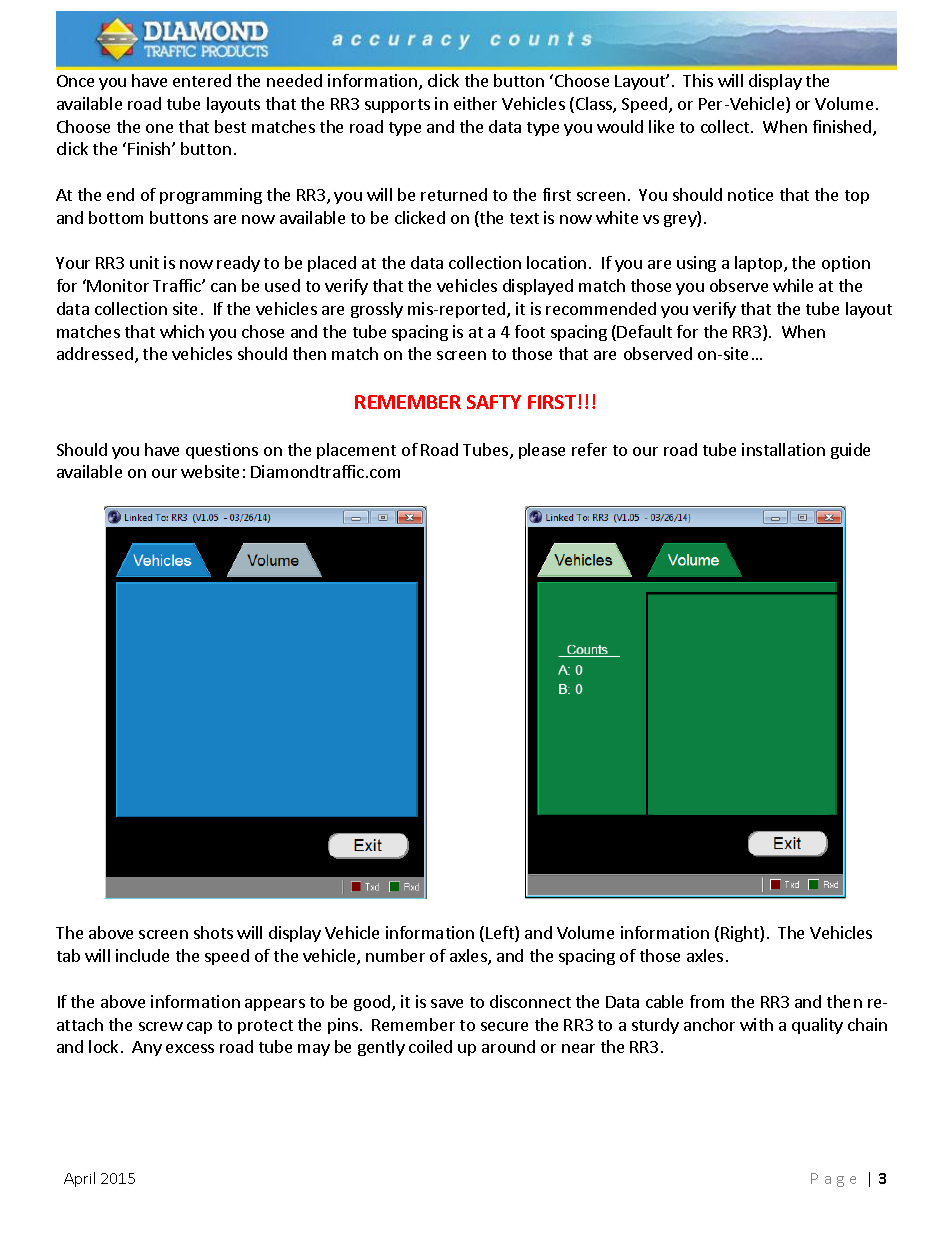  I want to click on one, so click(159, 128).
